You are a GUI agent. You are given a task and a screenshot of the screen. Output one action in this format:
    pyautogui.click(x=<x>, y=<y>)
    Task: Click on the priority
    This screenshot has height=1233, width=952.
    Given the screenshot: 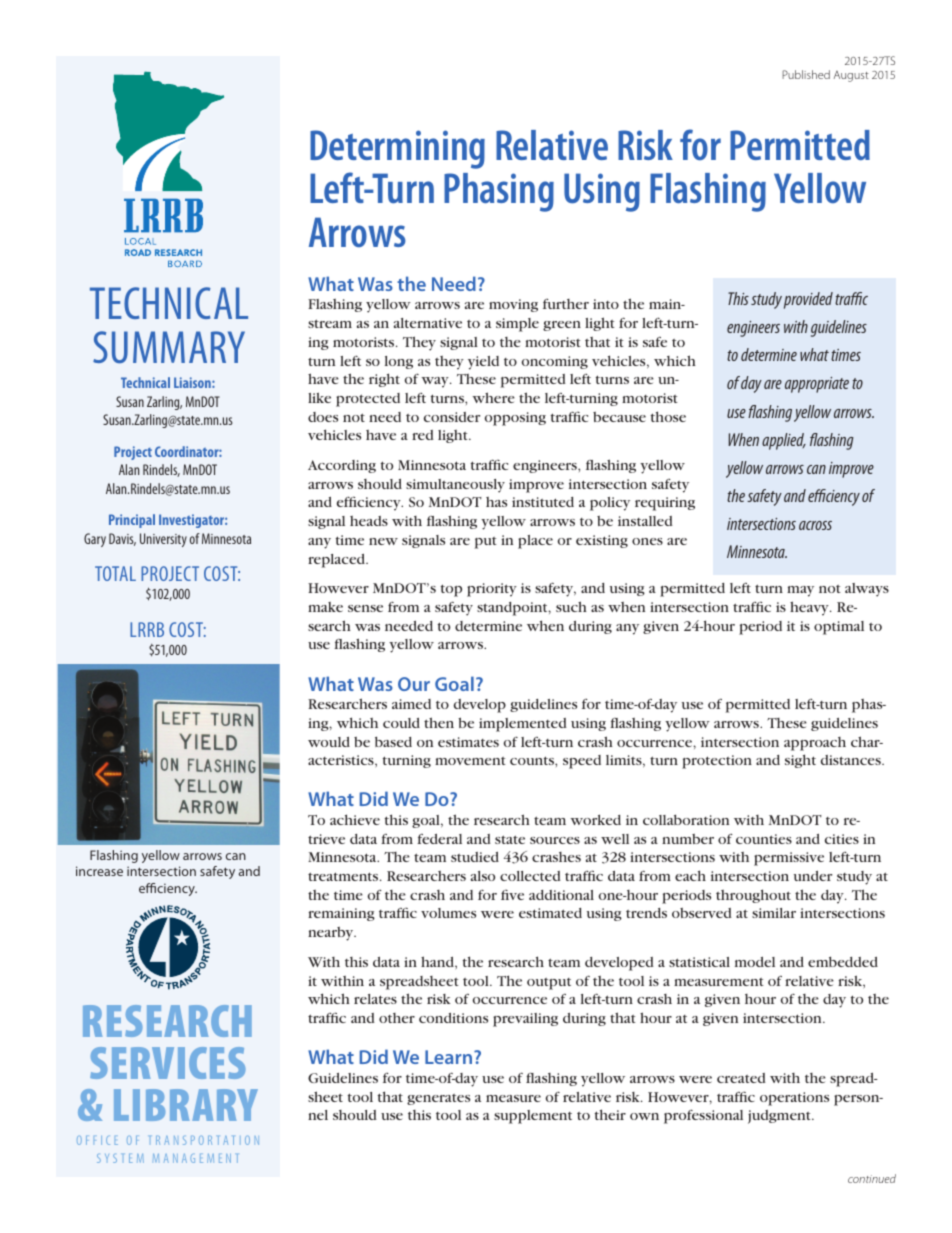 What is the action you would take?
    pyautogui.click(x=492, y=590)
